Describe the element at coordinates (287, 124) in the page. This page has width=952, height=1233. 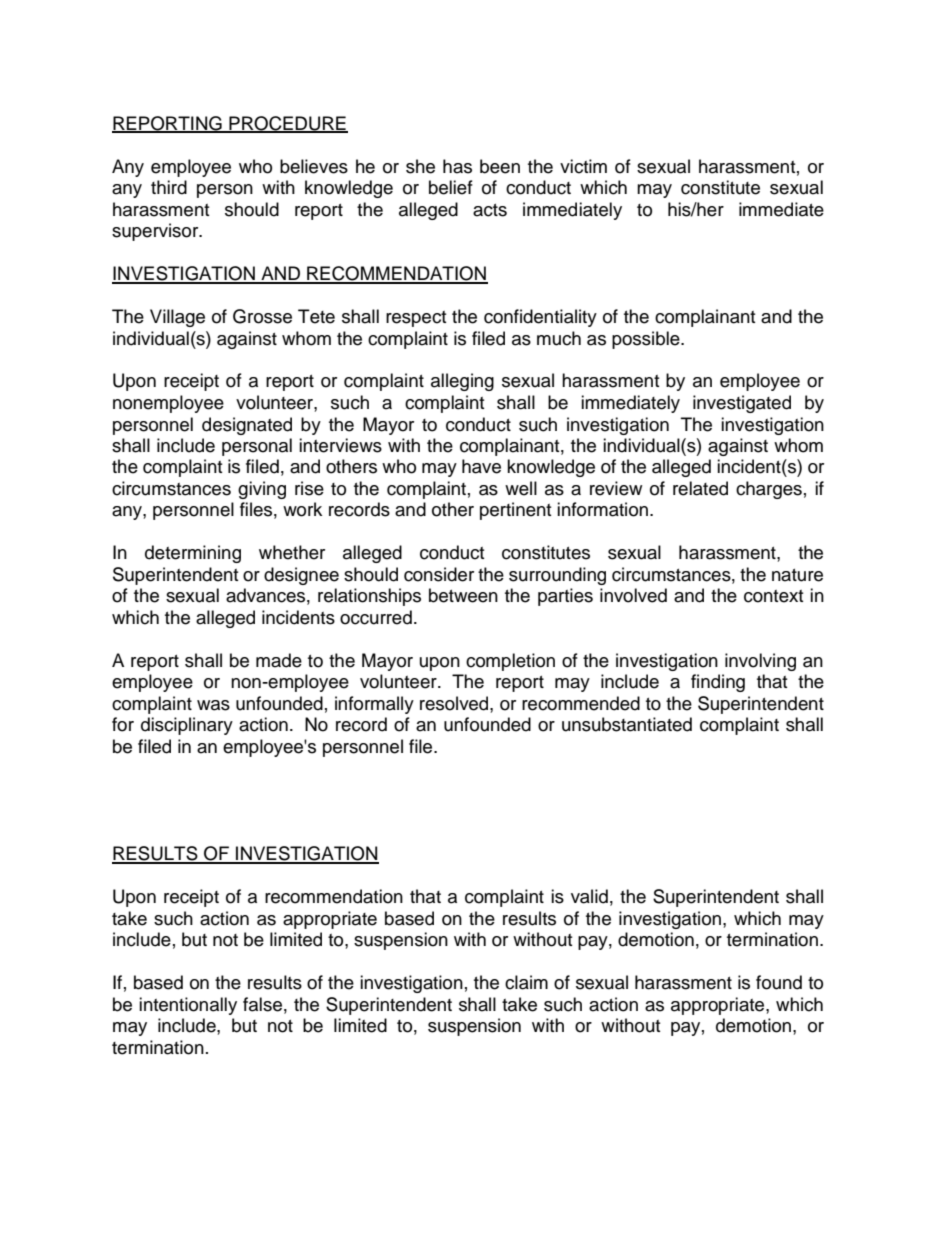
I see `PROCEDURE` at that location.
